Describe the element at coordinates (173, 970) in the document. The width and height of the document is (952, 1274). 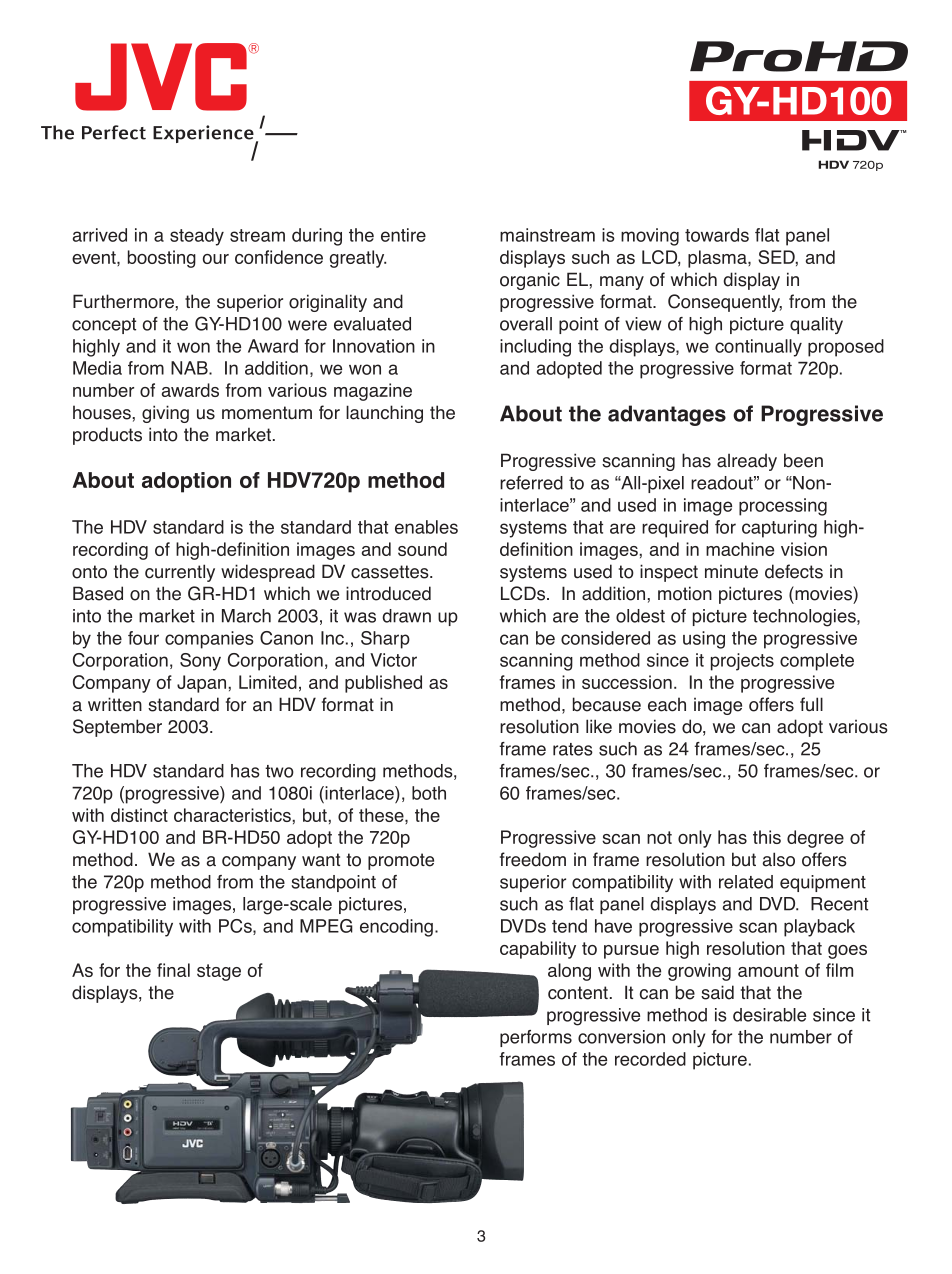
I see `final` at that location.
